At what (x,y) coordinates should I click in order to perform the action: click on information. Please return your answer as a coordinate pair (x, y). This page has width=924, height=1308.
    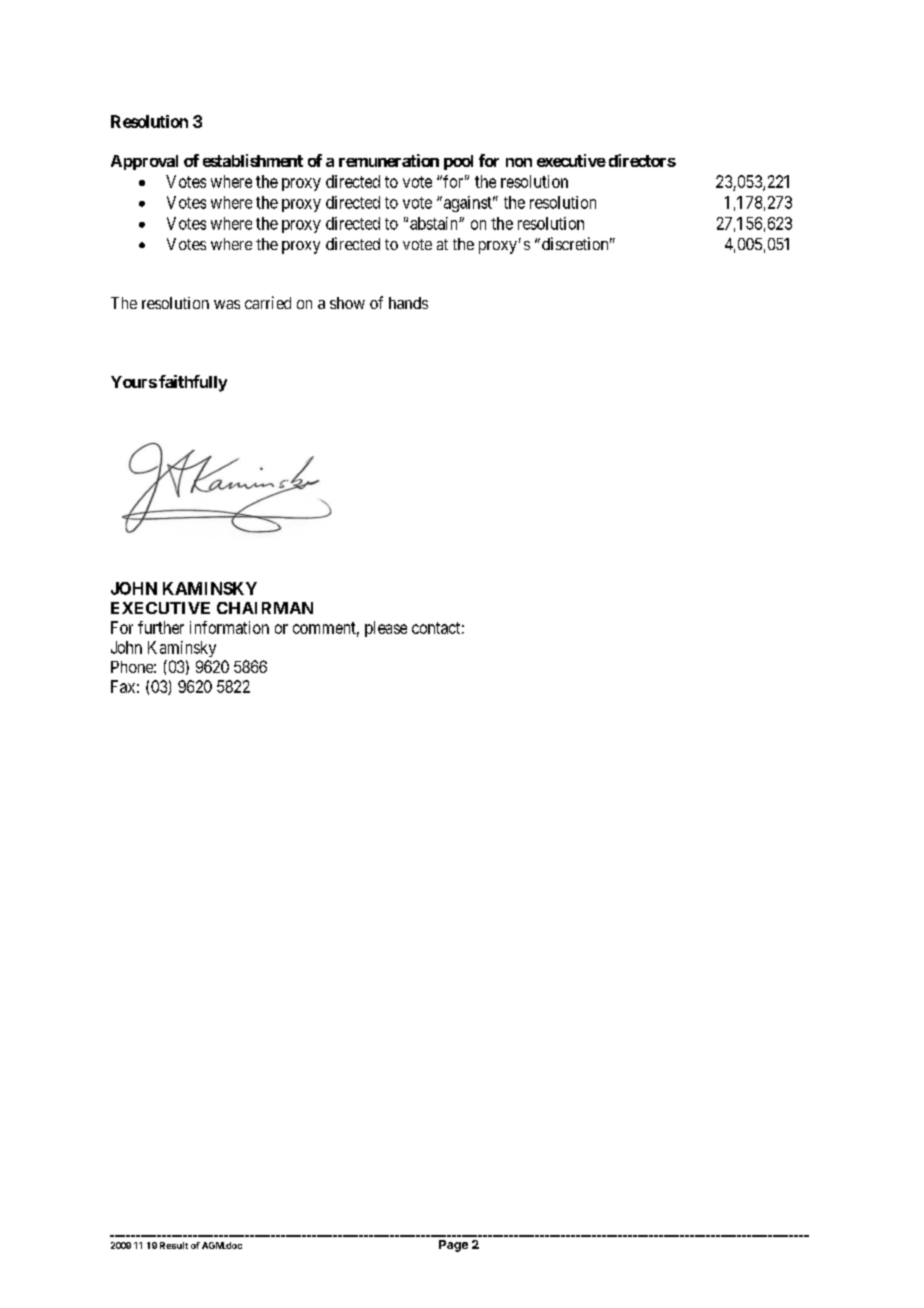
    Looking at the image, I should click on (229, 627).
